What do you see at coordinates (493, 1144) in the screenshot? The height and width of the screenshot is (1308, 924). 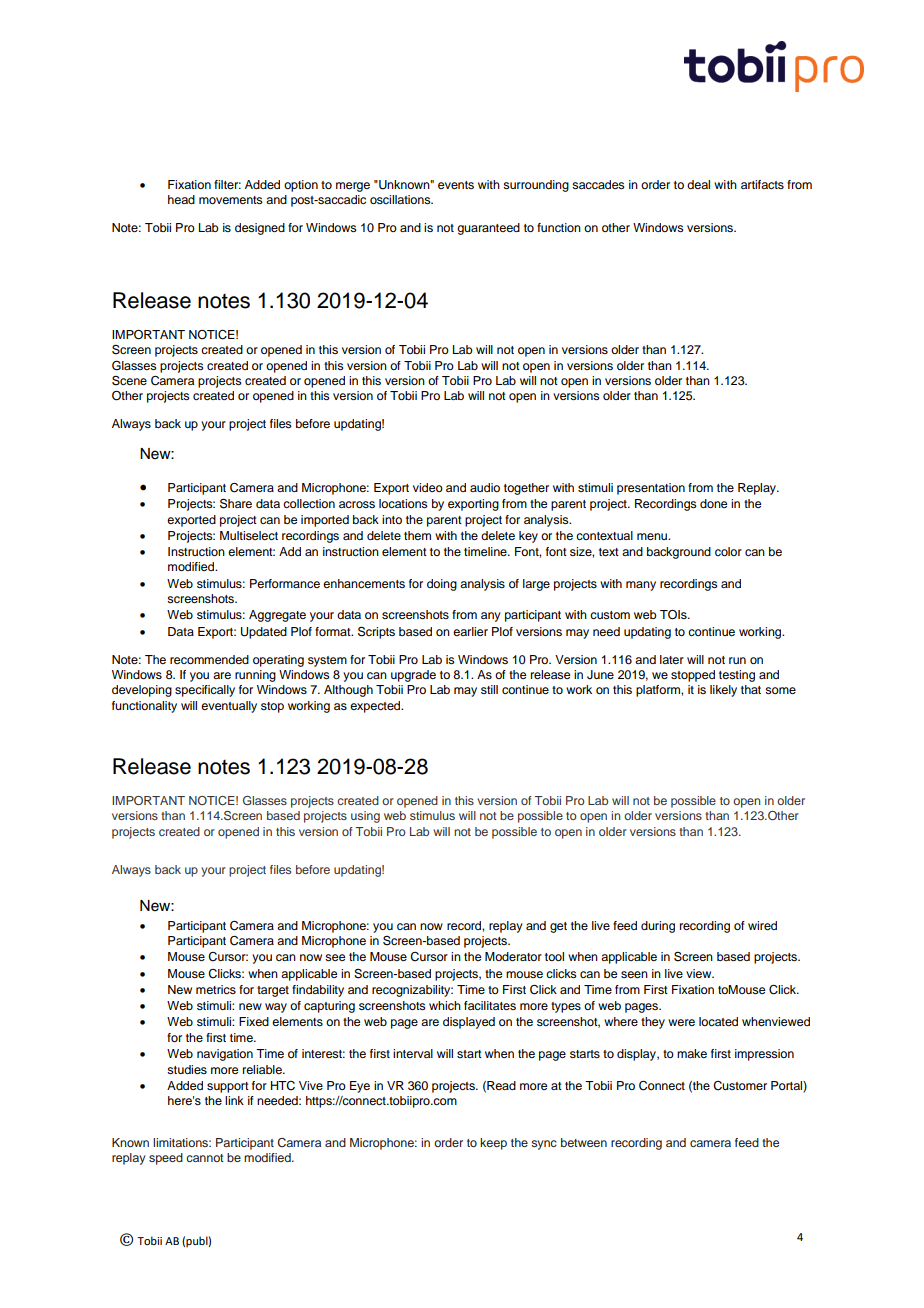 I see `keep` at bounding box center [493, 1144].
